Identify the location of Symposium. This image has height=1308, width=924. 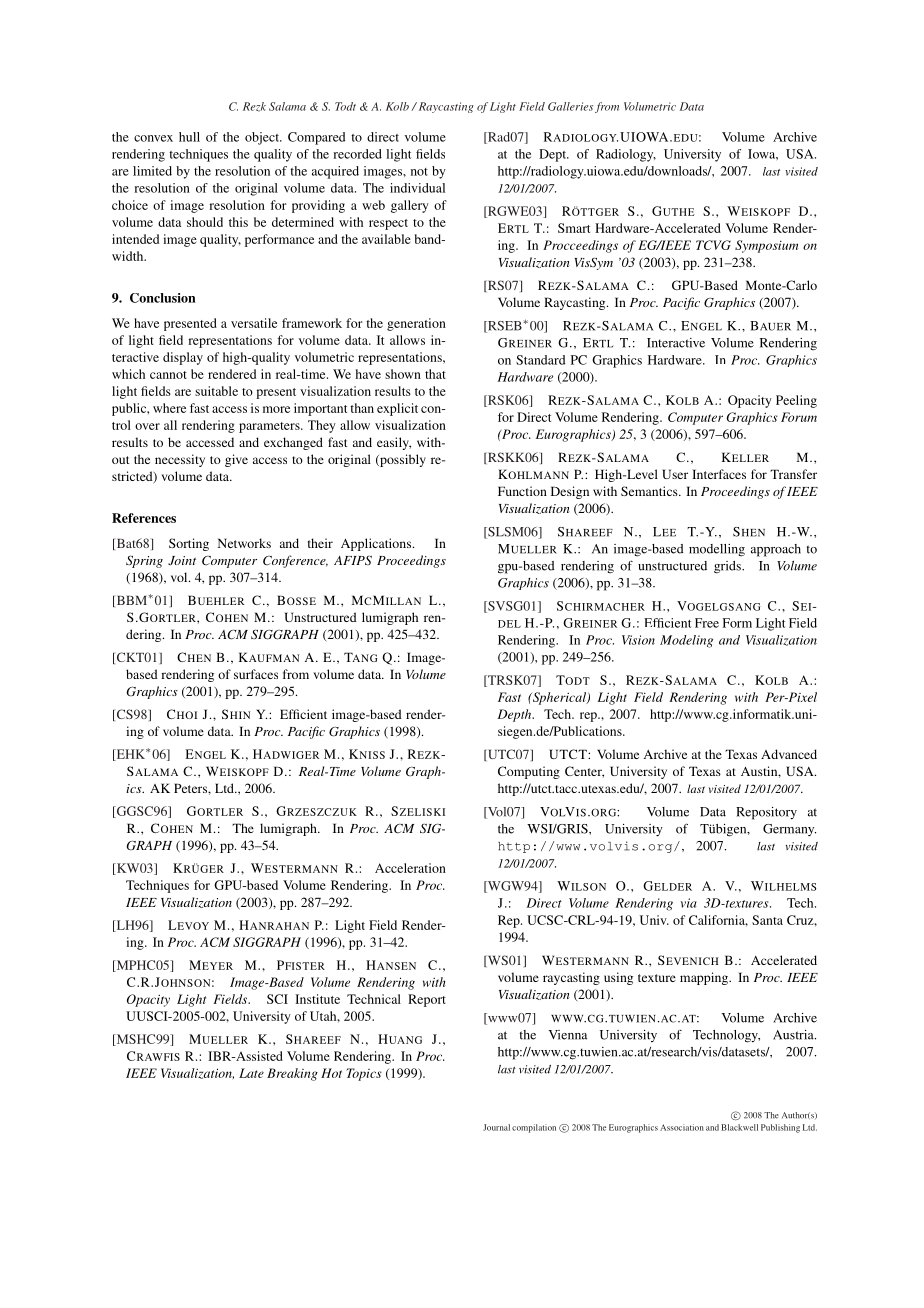
(766, 246).
